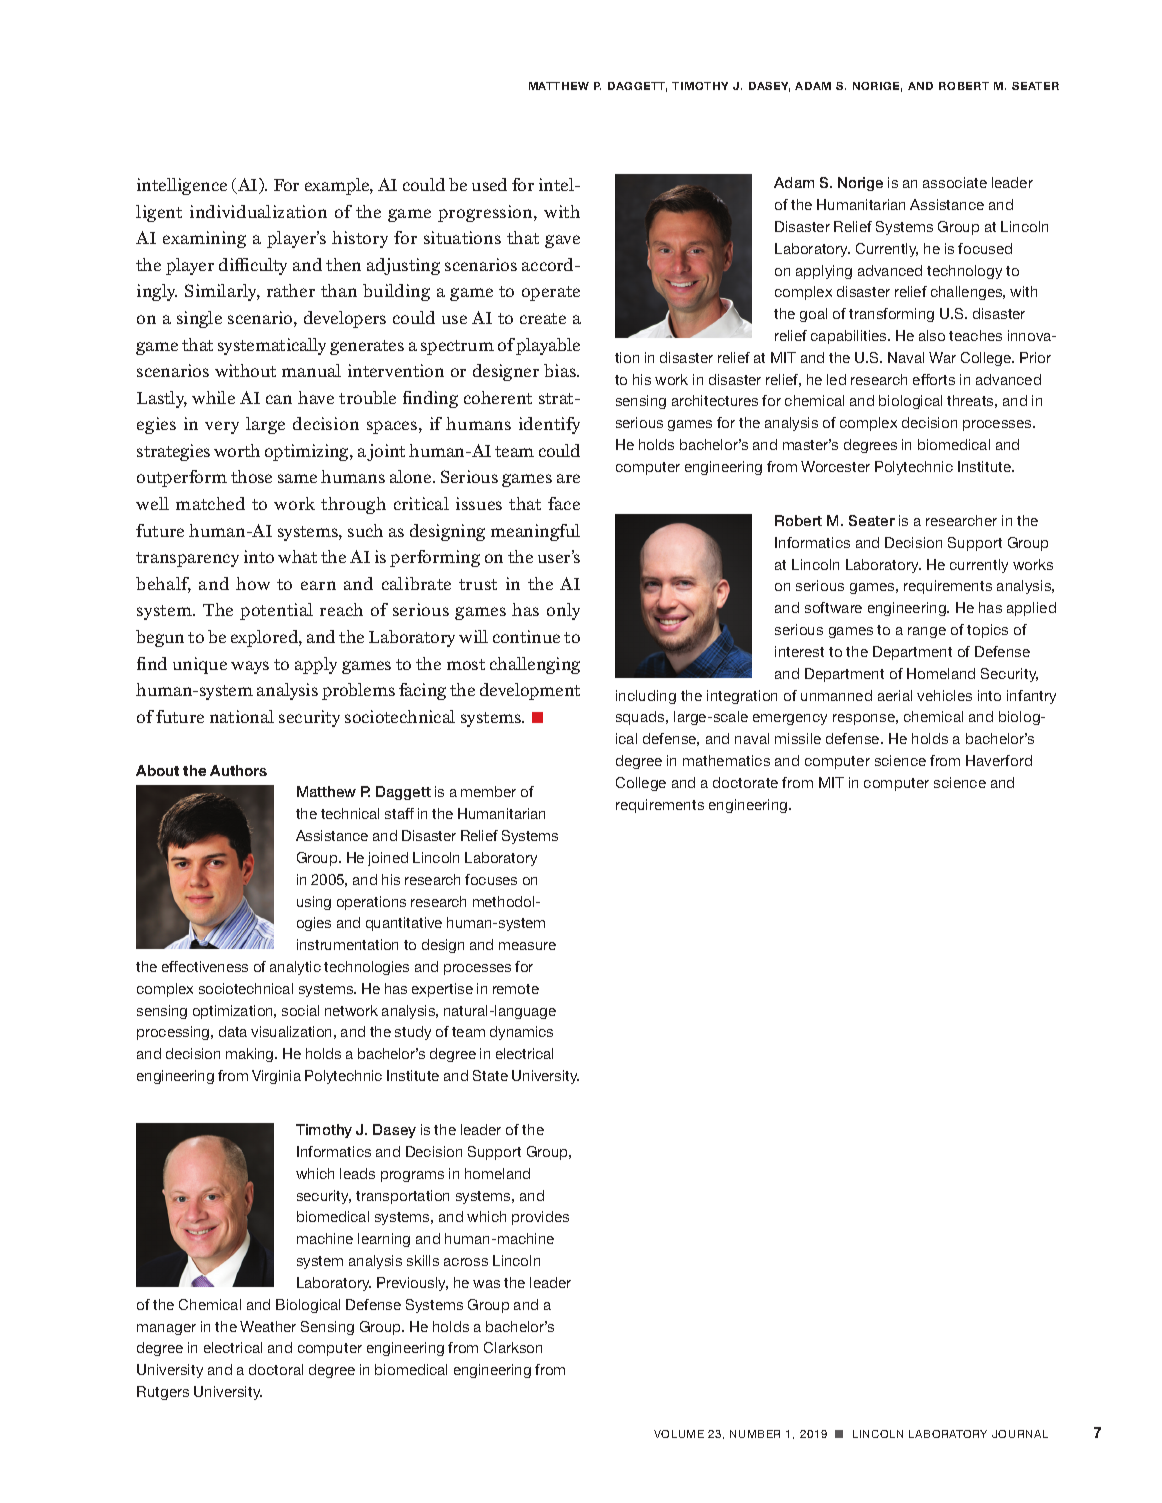 This document has height=1503, width=1162. What do you see at coordinates (564, 503) in the document?
I see `face` at bounding box center [564, 503].
